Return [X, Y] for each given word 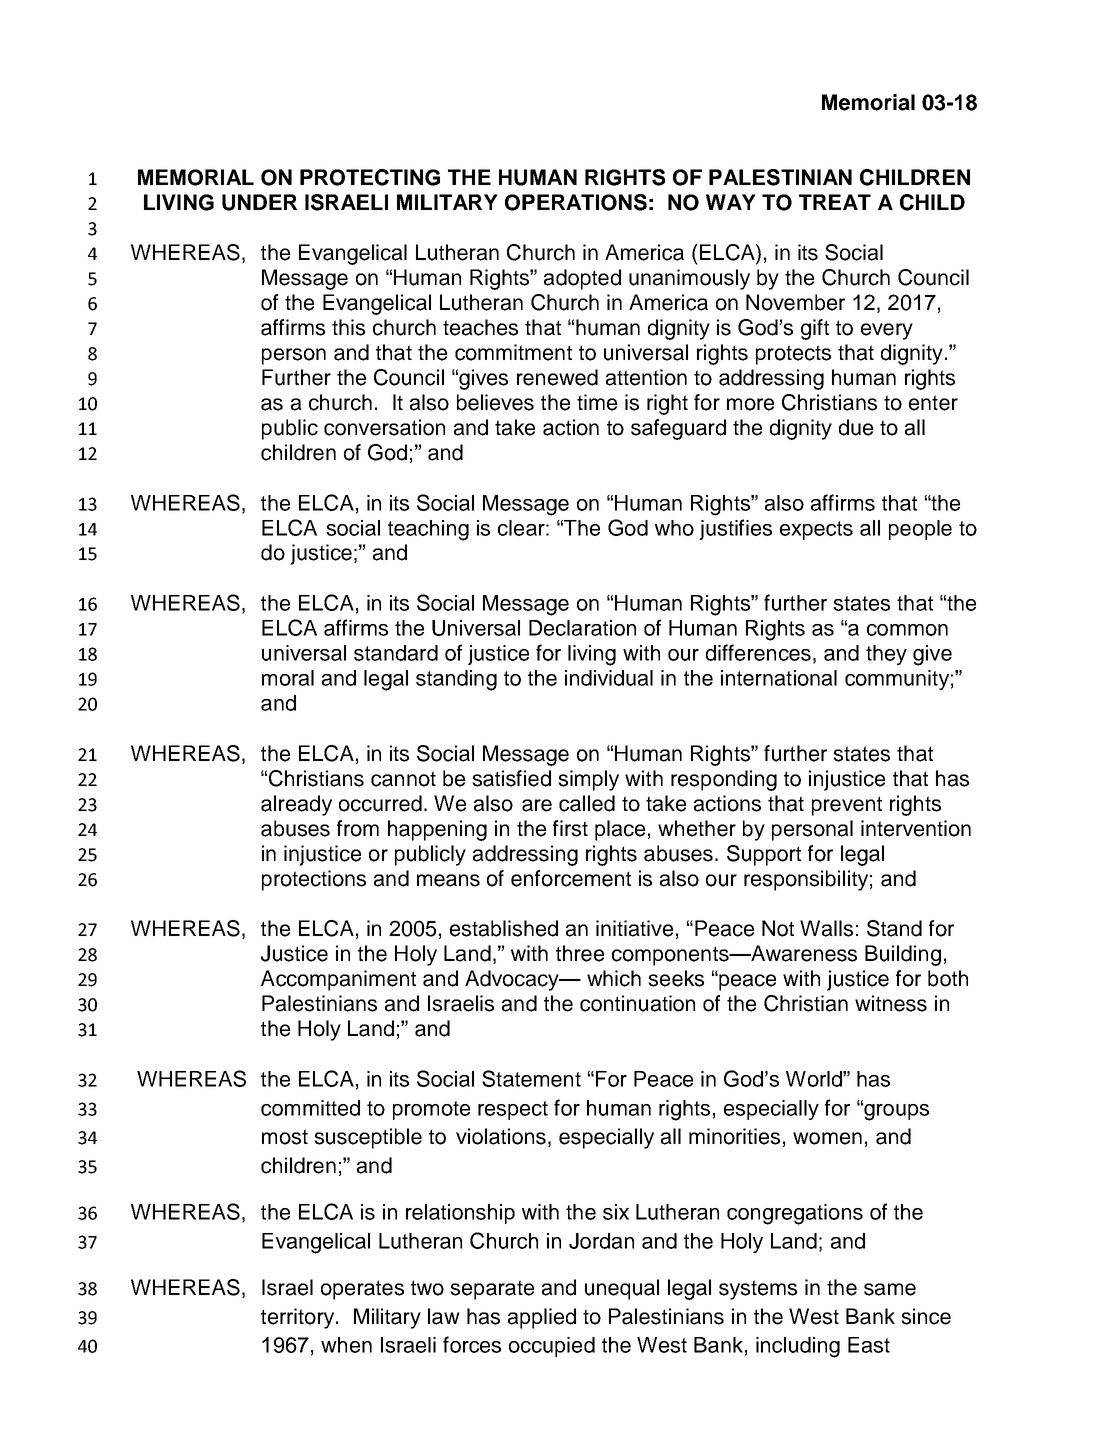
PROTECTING [370, 177]
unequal [622, 1289]
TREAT [835, 202]
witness [891, 1003]
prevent [847, 806]
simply [588, 780]
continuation [637, 1003]
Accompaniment [338, 980]
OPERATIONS [576, 202]
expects [816, 530]
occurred [380, 803]
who [674, 528]
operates [362, 1290]
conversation [384, 427]
